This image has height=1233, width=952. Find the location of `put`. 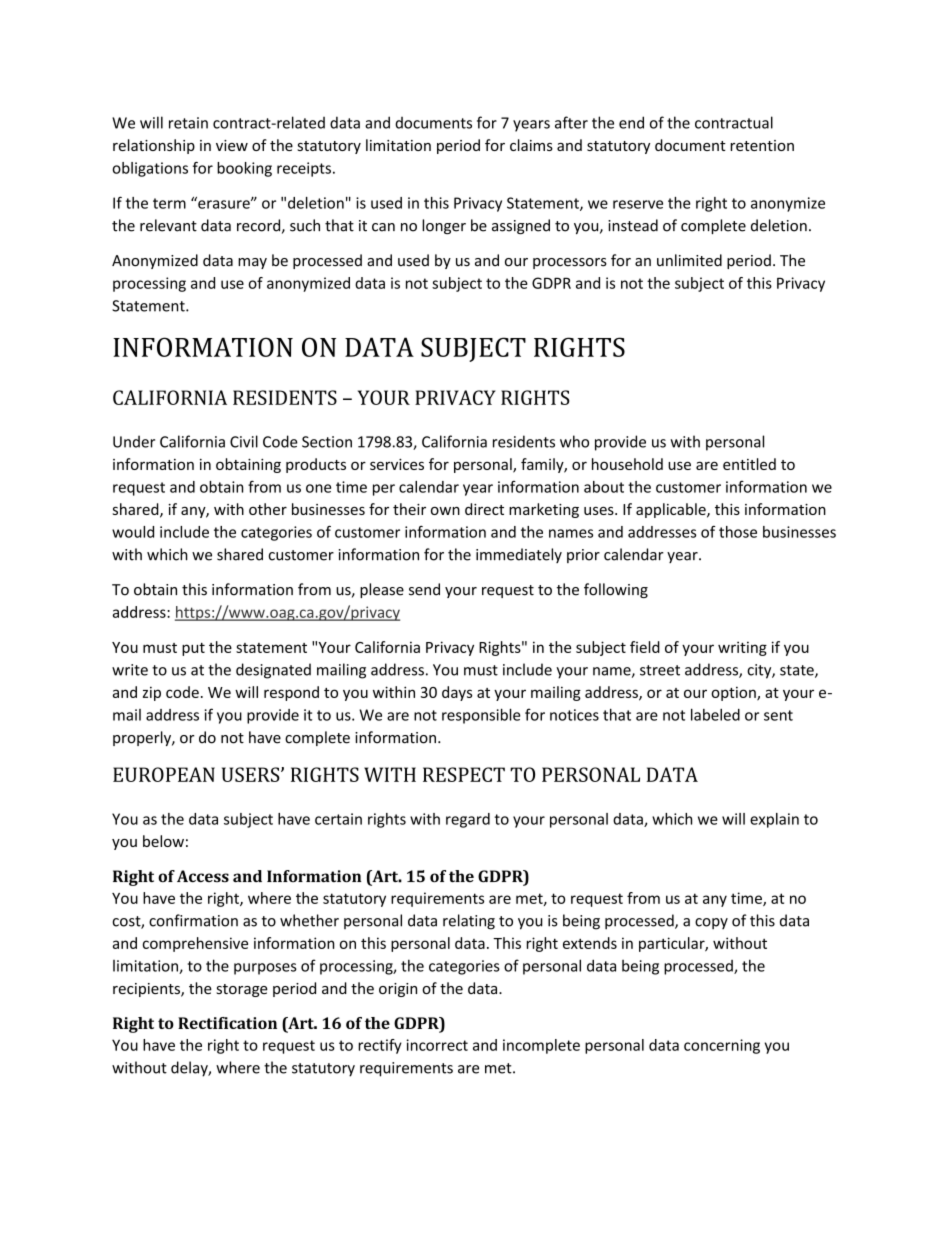

put is located at coordinates (193, 649).
